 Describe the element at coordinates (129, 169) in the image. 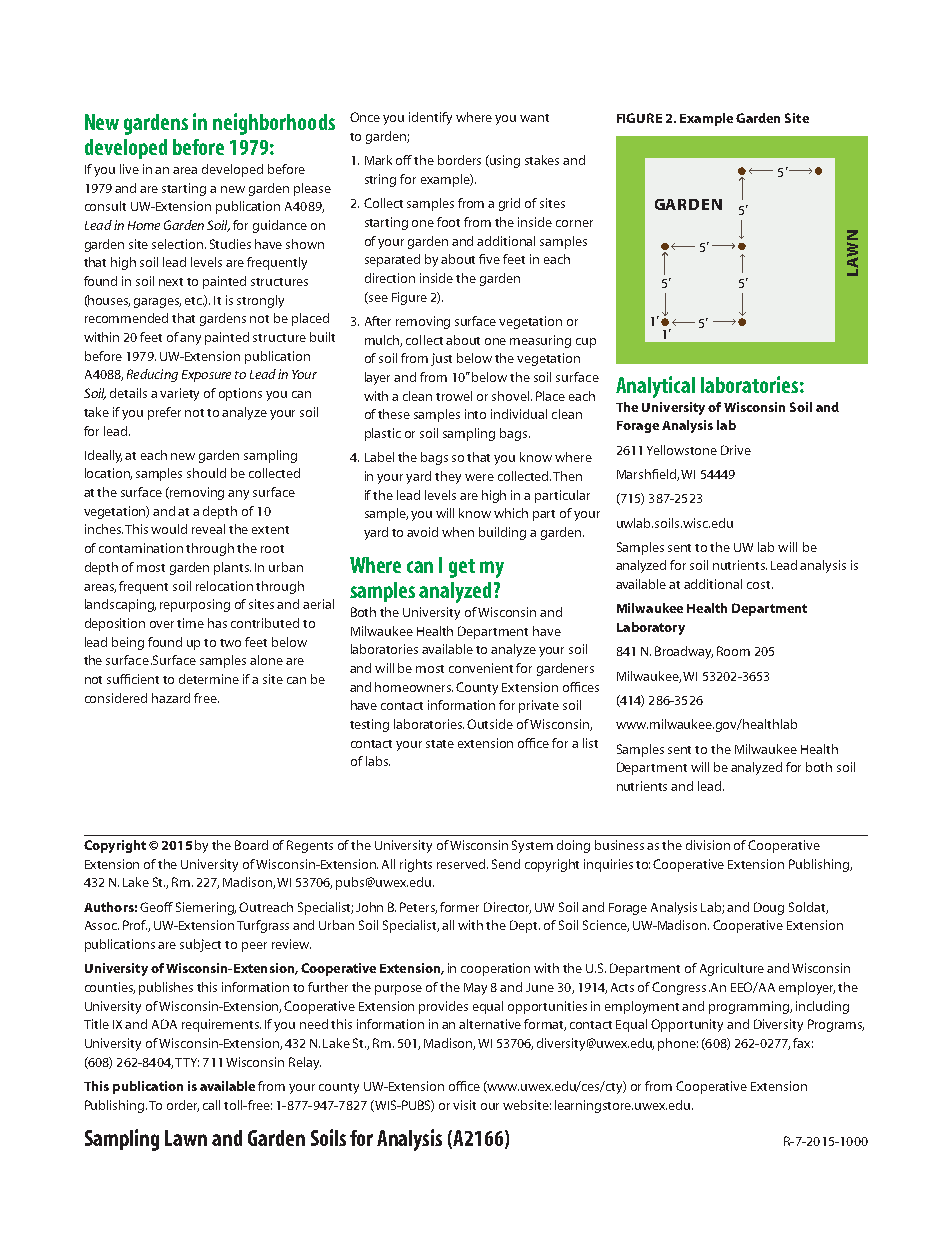

I see `live` at that location.
